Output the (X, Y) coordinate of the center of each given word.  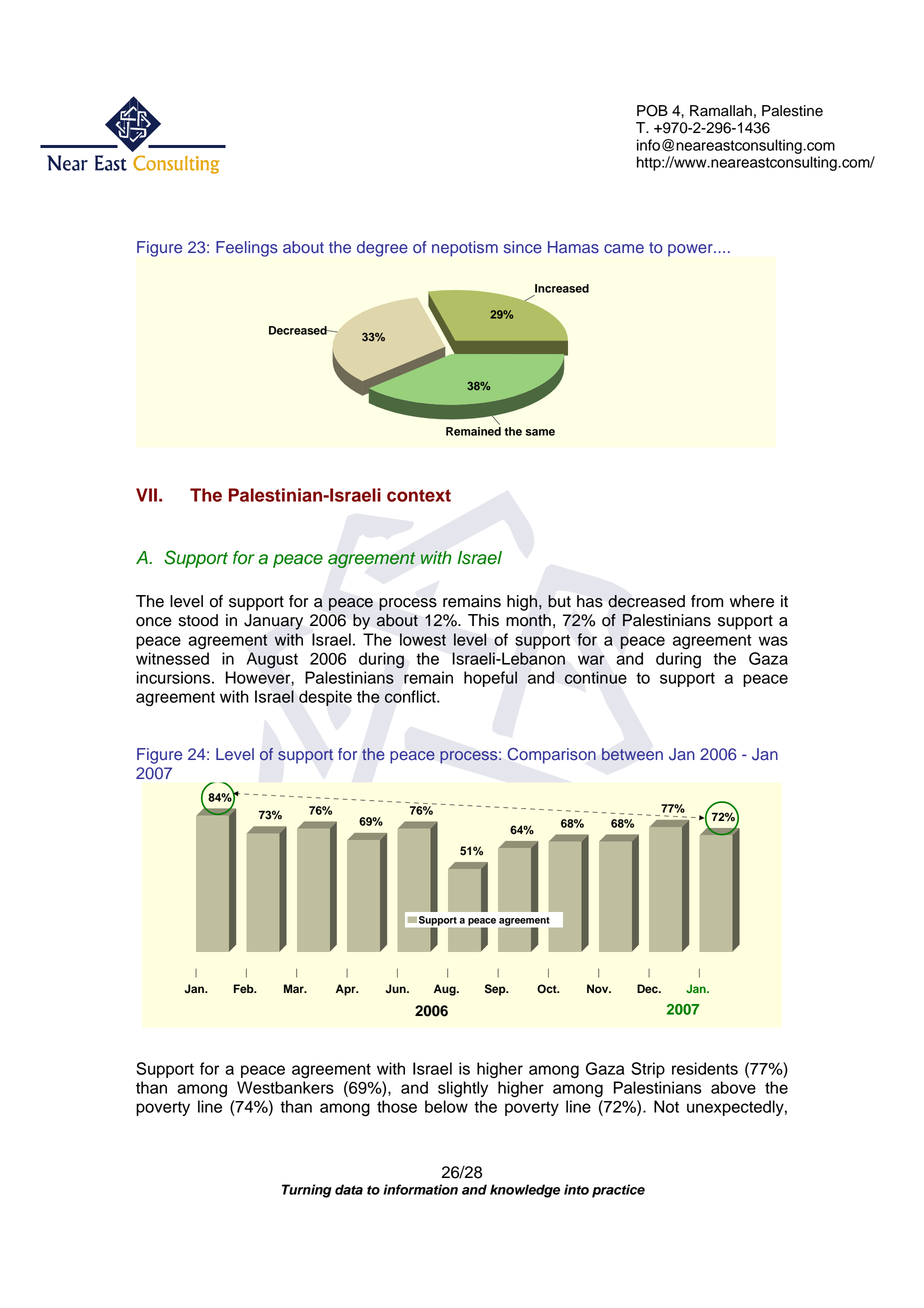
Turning (307, 1191)
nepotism (465, 249)
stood (198, 620)
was (773, 641)
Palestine (792, 111)
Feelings (247, 249)
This (483, 620)
